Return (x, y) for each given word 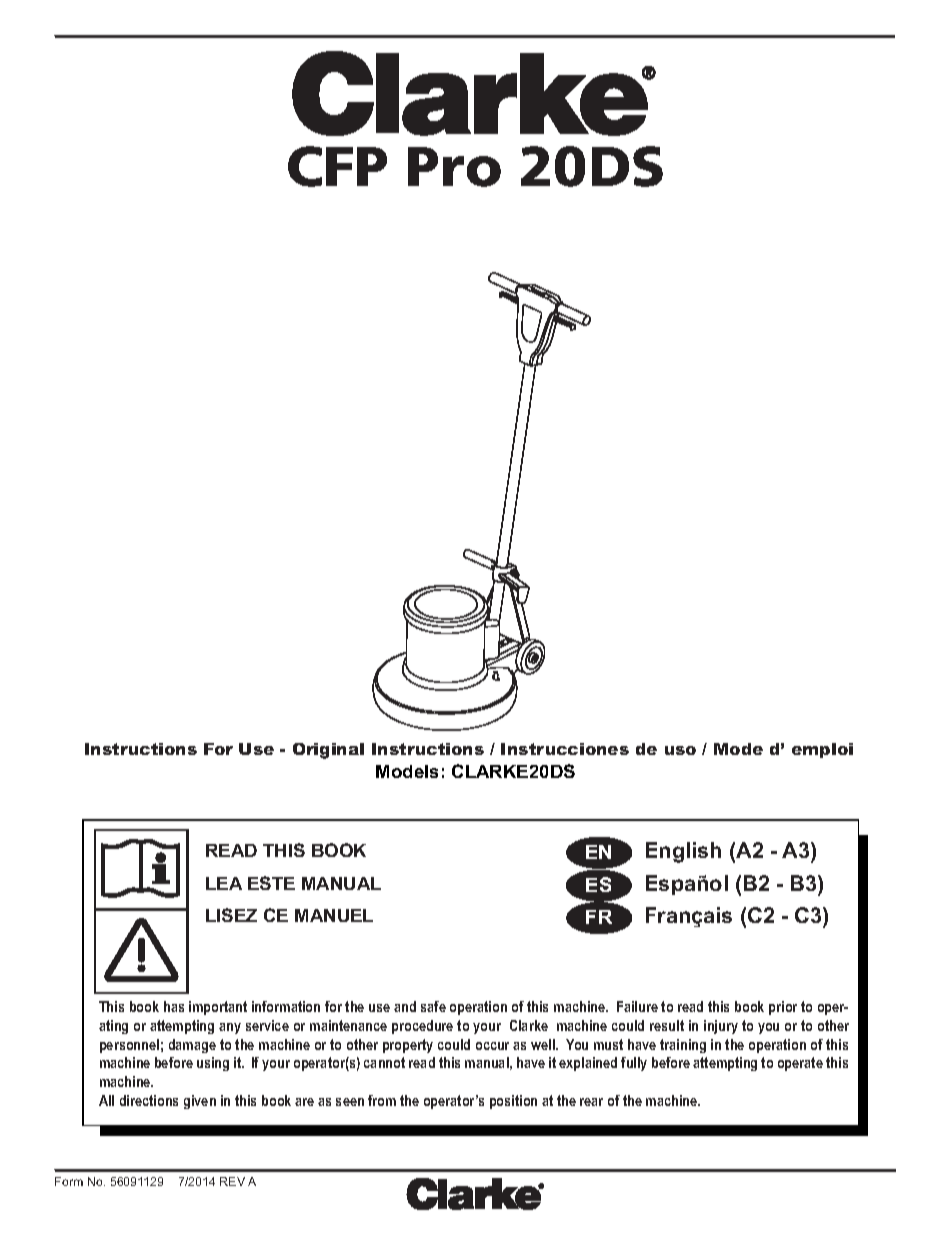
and (405, 1006)
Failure (637, 1006)
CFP (337, 166)
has (174, 1006)
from (382, 1100)
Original (328, 751)
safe (433, 1006)
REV (232, 1181)
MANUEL (334, 915)
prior (783, 1008)
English (683, 852)
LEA (224, 883)
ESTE (271, 883)
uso (680, 750)
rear (591, 1102)
